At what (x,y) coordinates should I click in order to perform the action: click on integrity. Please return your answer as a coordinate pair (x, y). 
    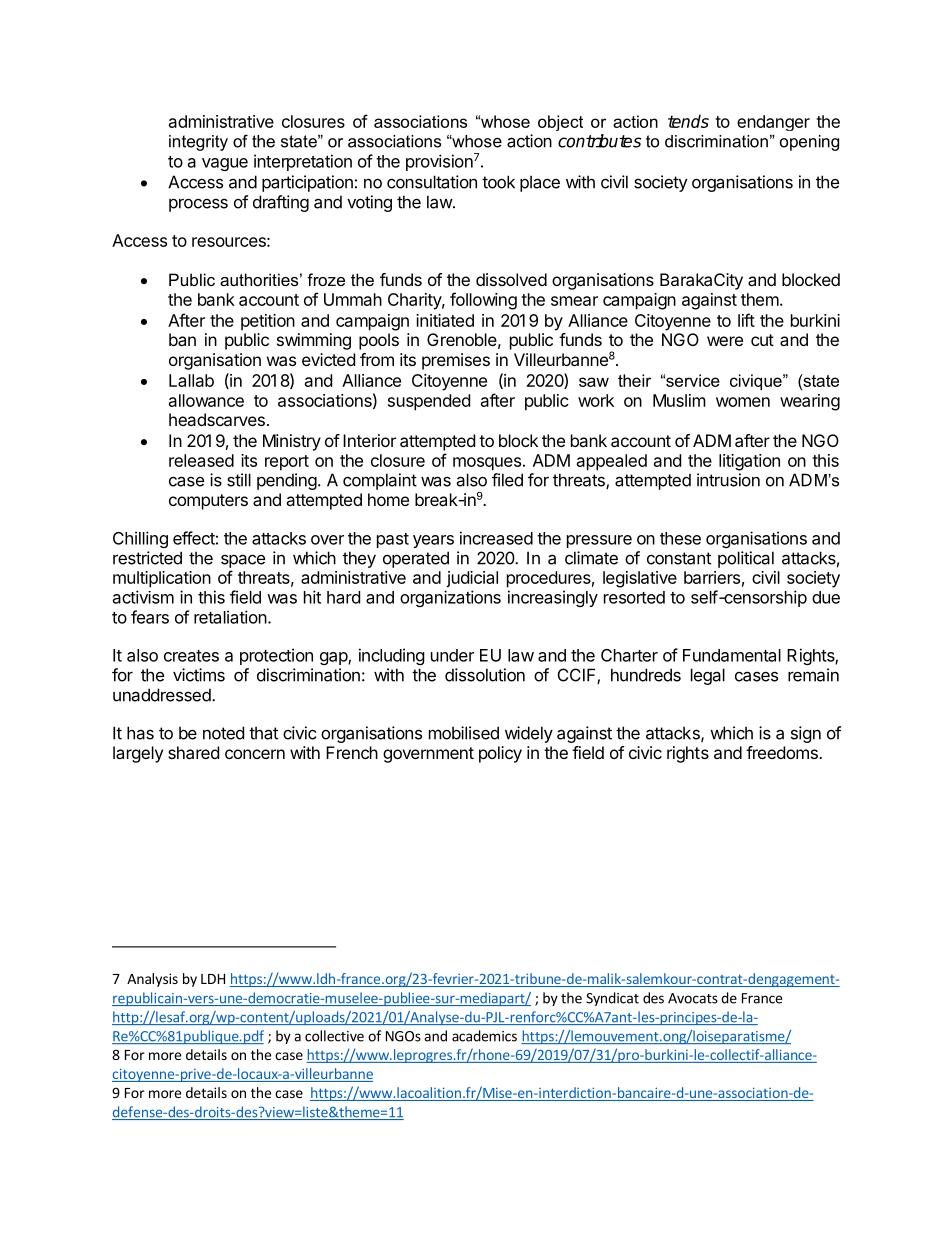
    Looking at the image, I should click on (198, 143).
